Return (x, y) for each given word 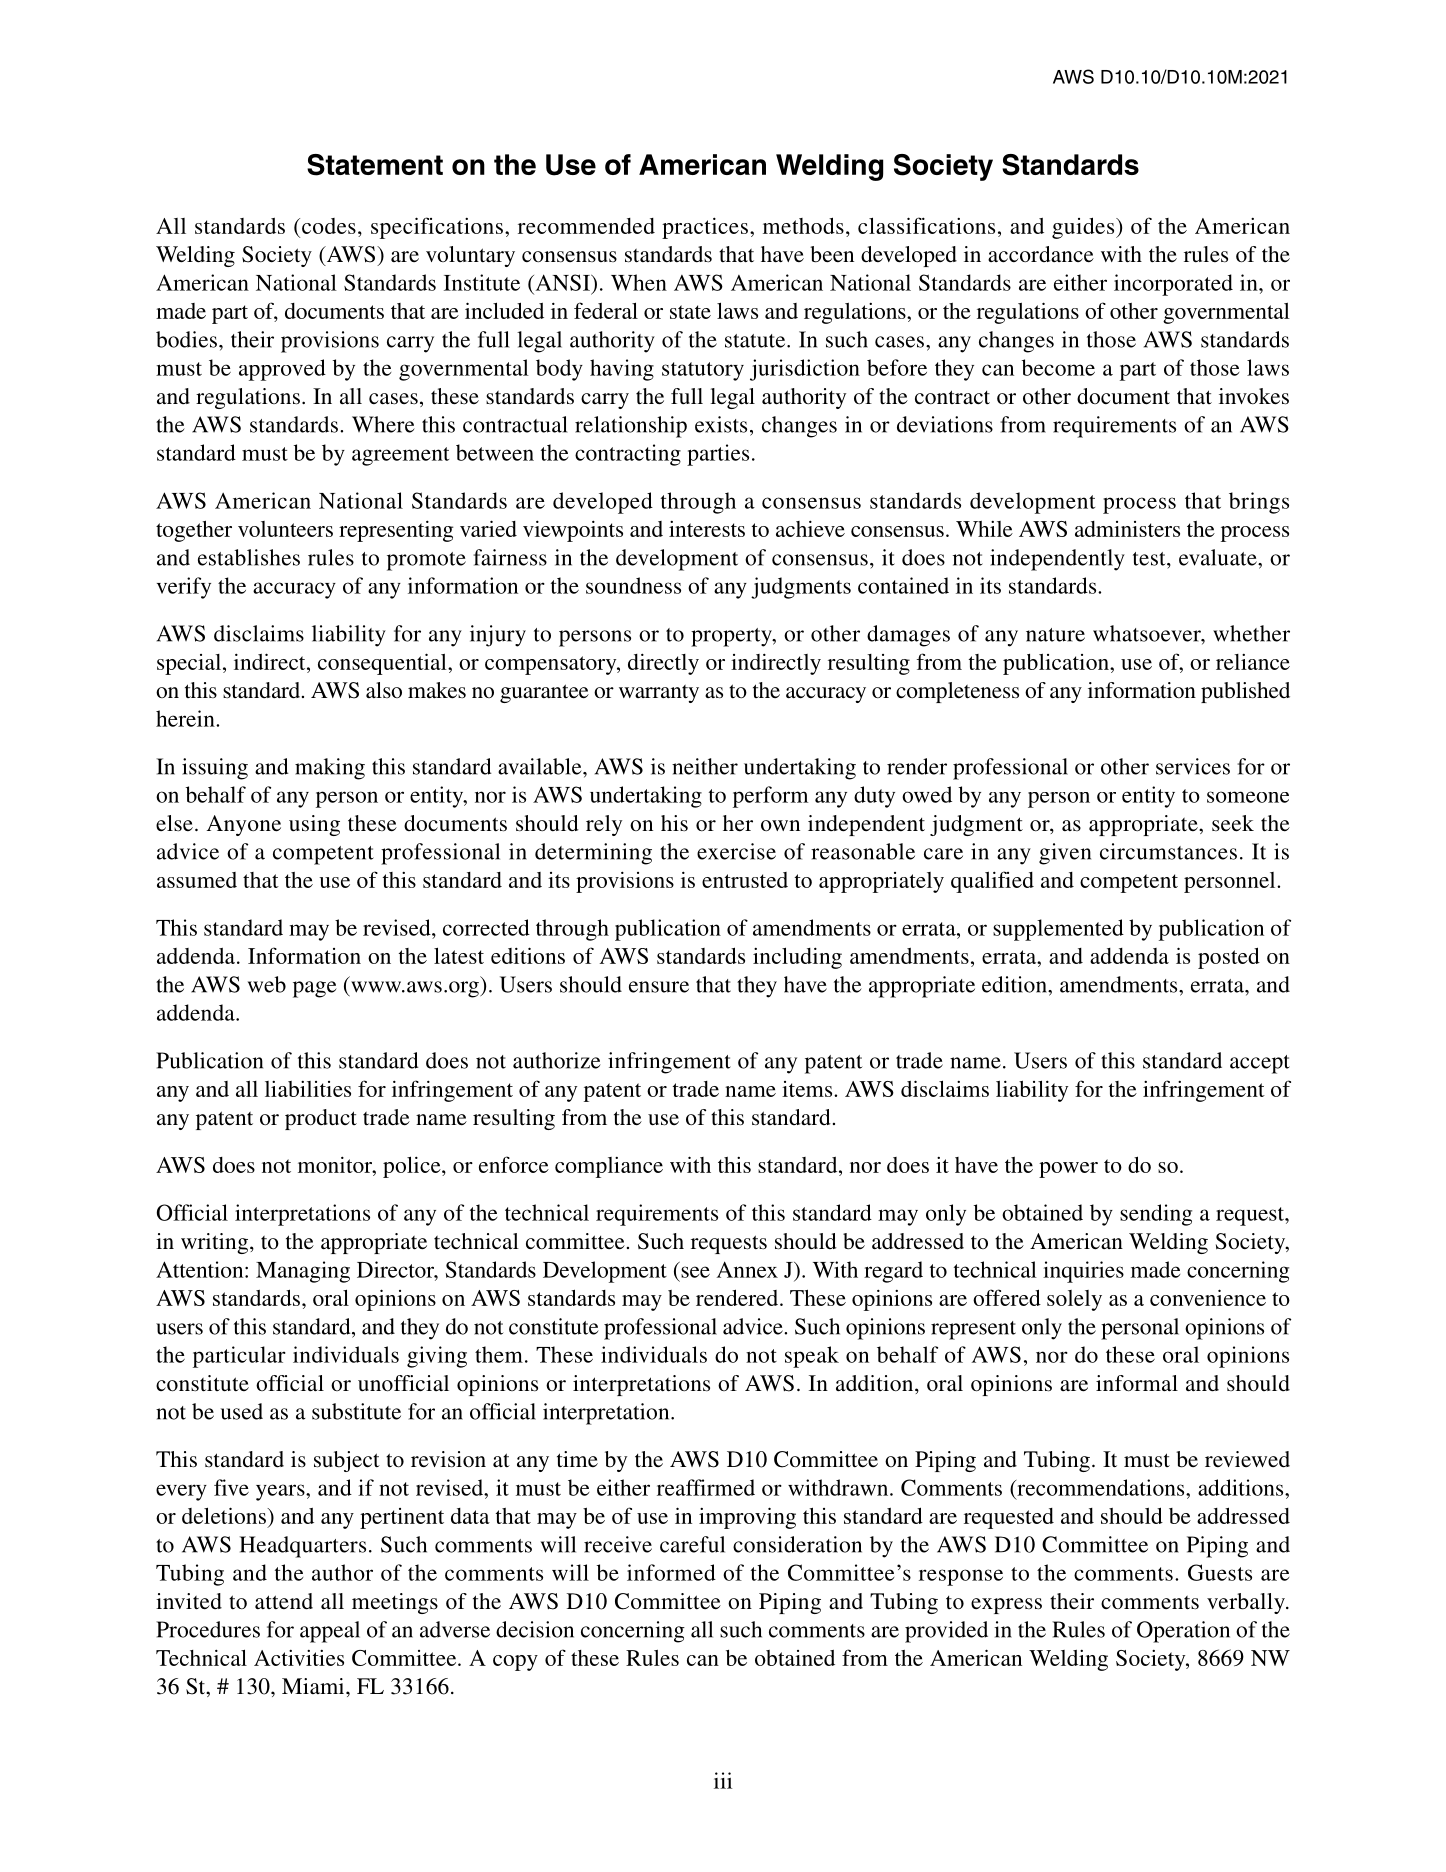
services (1193, 766)
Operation (1183, 1632)
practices (705, 228)
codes (329, 226)
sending (1156, 1215)
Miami (314, 1686)
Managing (303, 1272)
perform (770, 797)
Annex (747, 1269)
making (330, 769)
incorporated (1173, 285)
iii (723, 1780)
